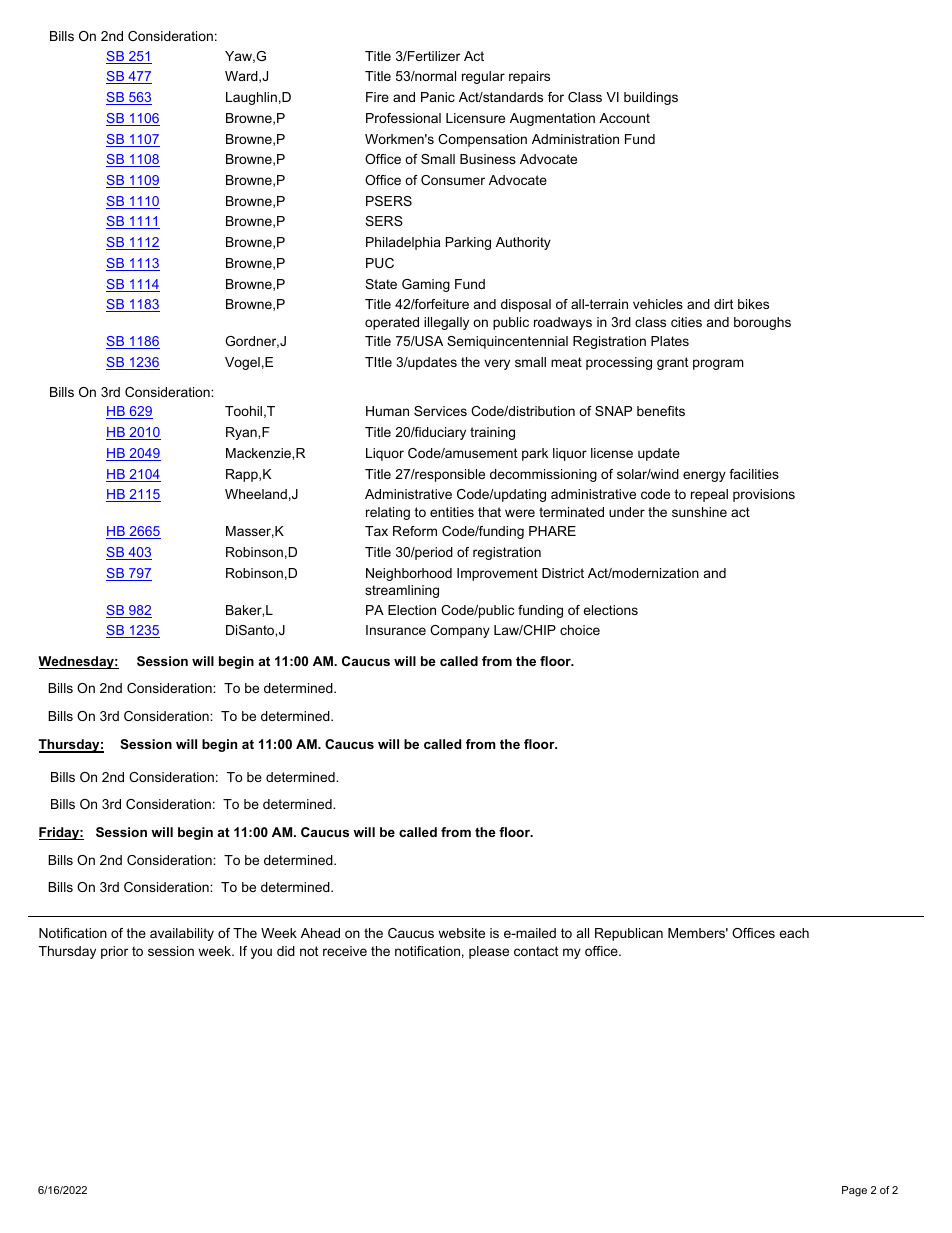  I want to click on availability, so click(182, 934).
